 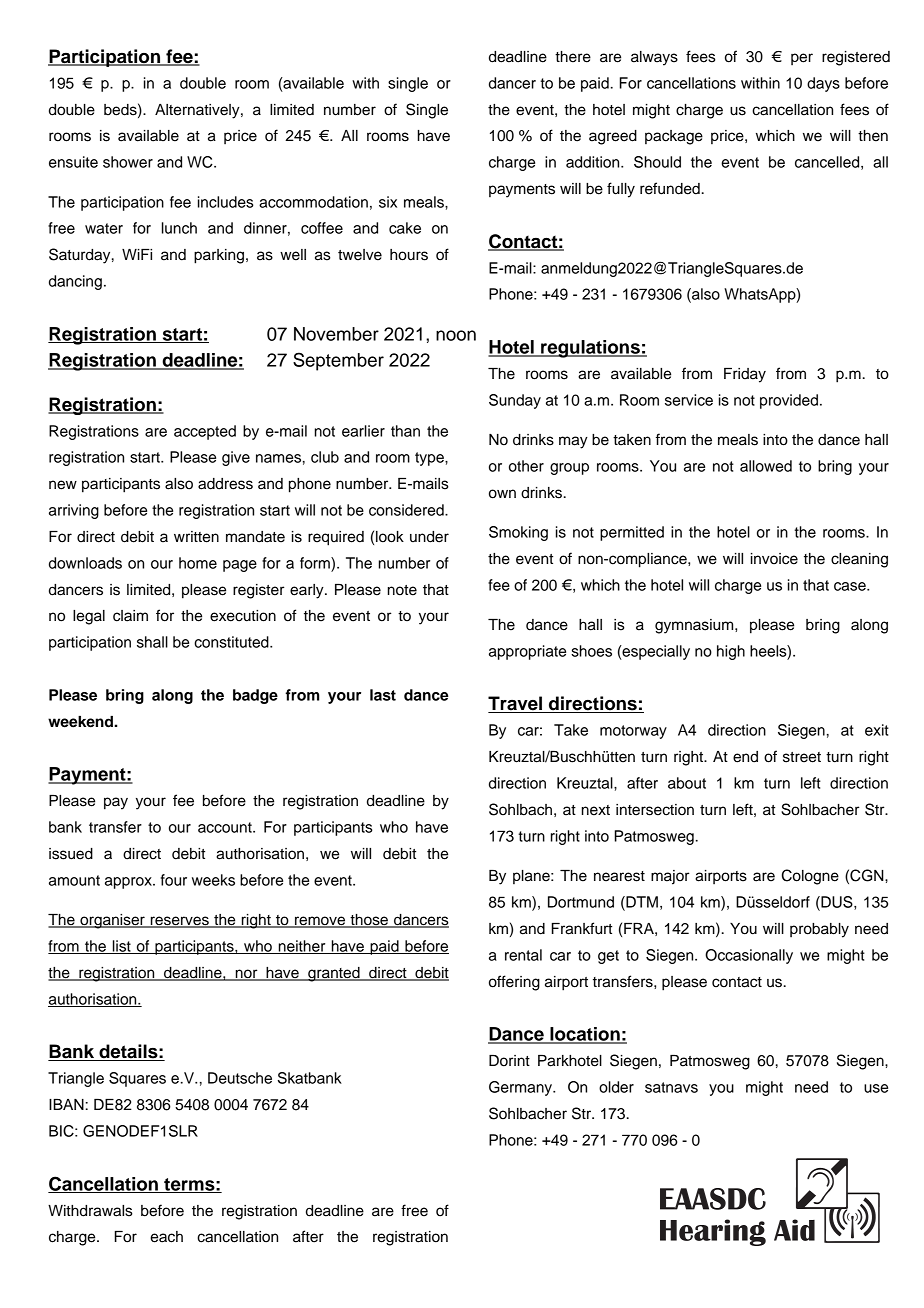 I want to click on account, so click(x=226, y=827).
